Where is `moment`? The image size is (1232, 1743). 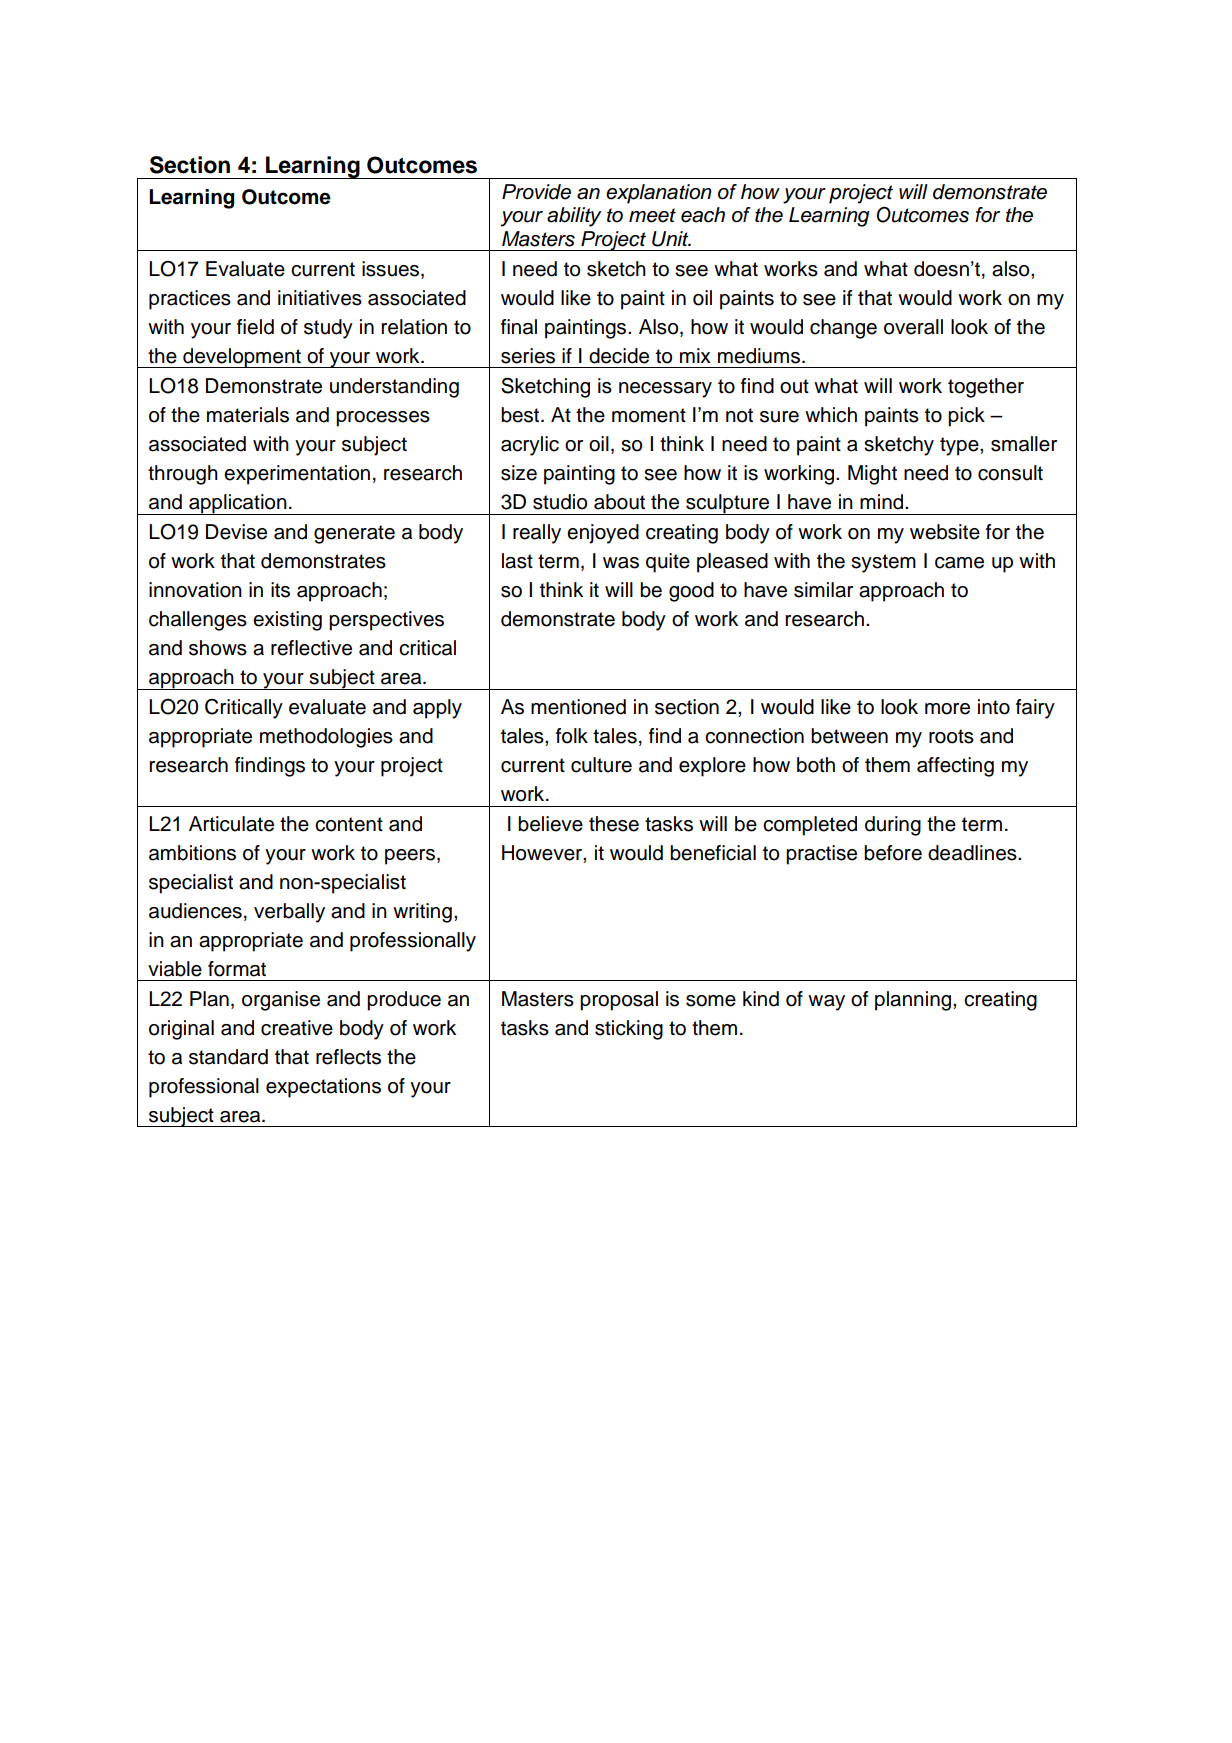 moment is located at coordinates (649, 415).
